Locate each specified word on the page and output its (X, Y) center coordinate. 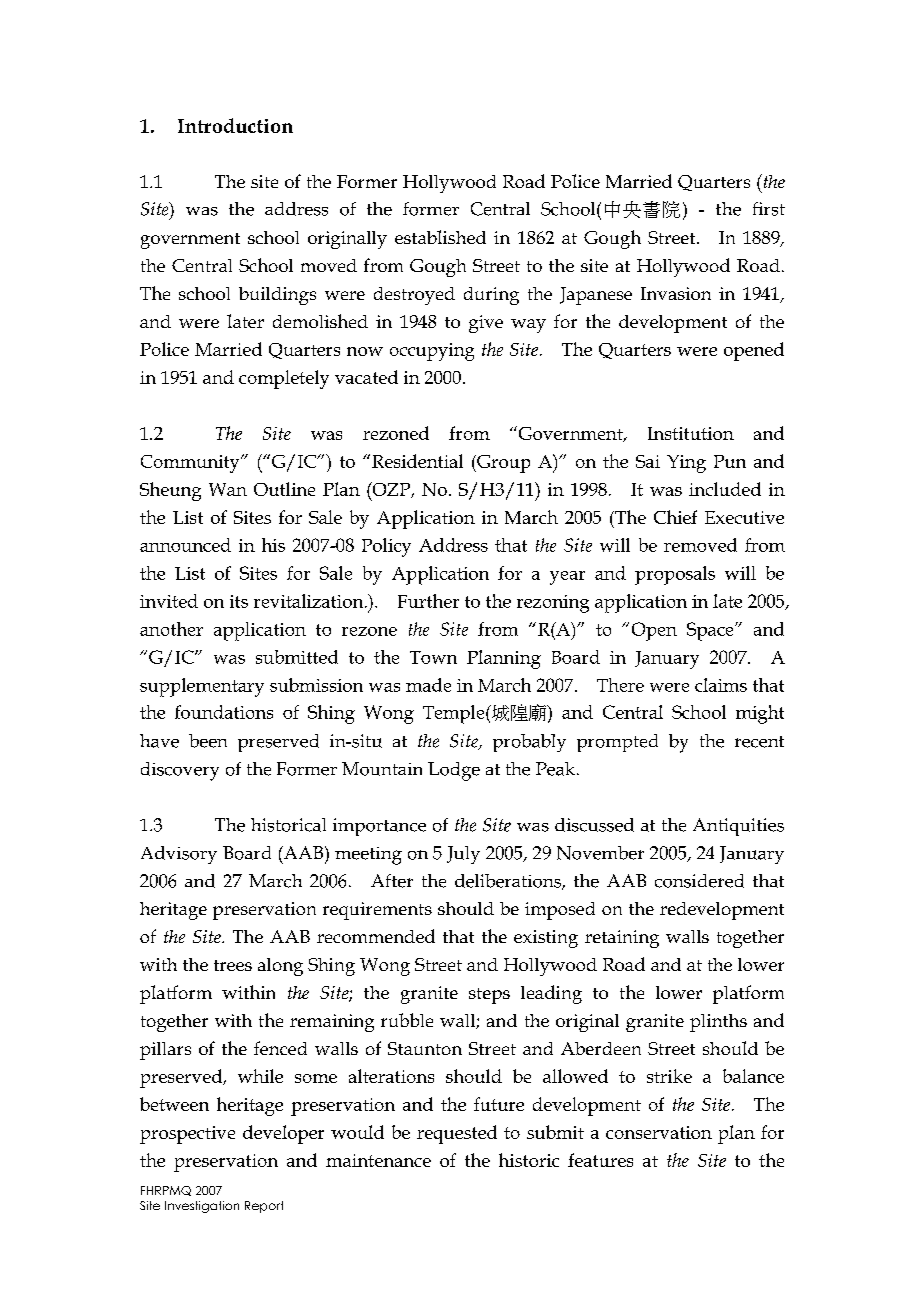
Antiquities (738, 827)
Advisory (179, 855)
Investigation (202, 1207)
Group (502, 464)
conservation (659, 1132)
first (769, 209)
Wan (228, 489)
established (440, 237)
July (463, 855)
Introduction (235, 125)
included (725, 489)
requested (457, 1134)
